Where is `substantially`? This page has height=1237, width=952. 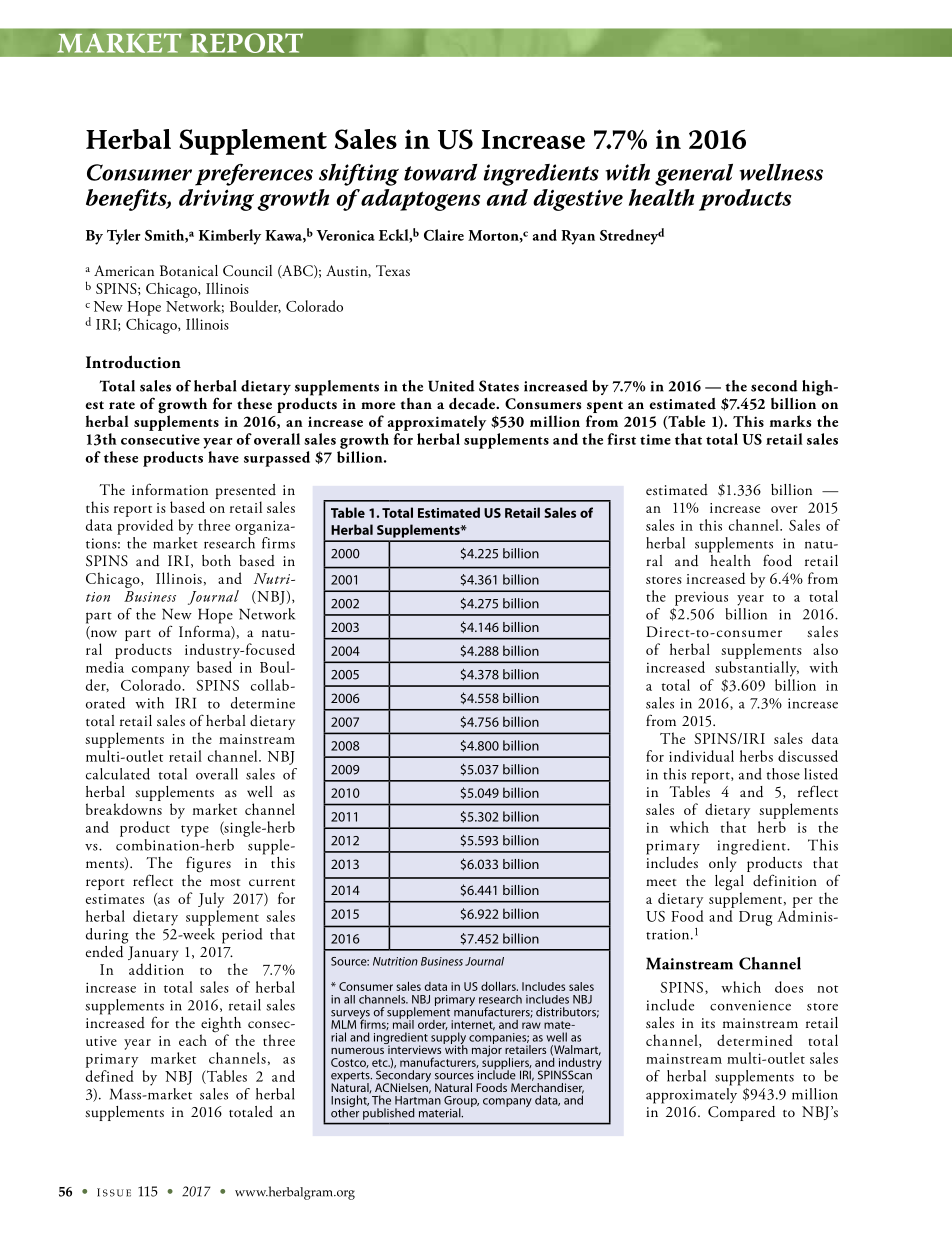 substantially is located at coordinates (757, 669).
